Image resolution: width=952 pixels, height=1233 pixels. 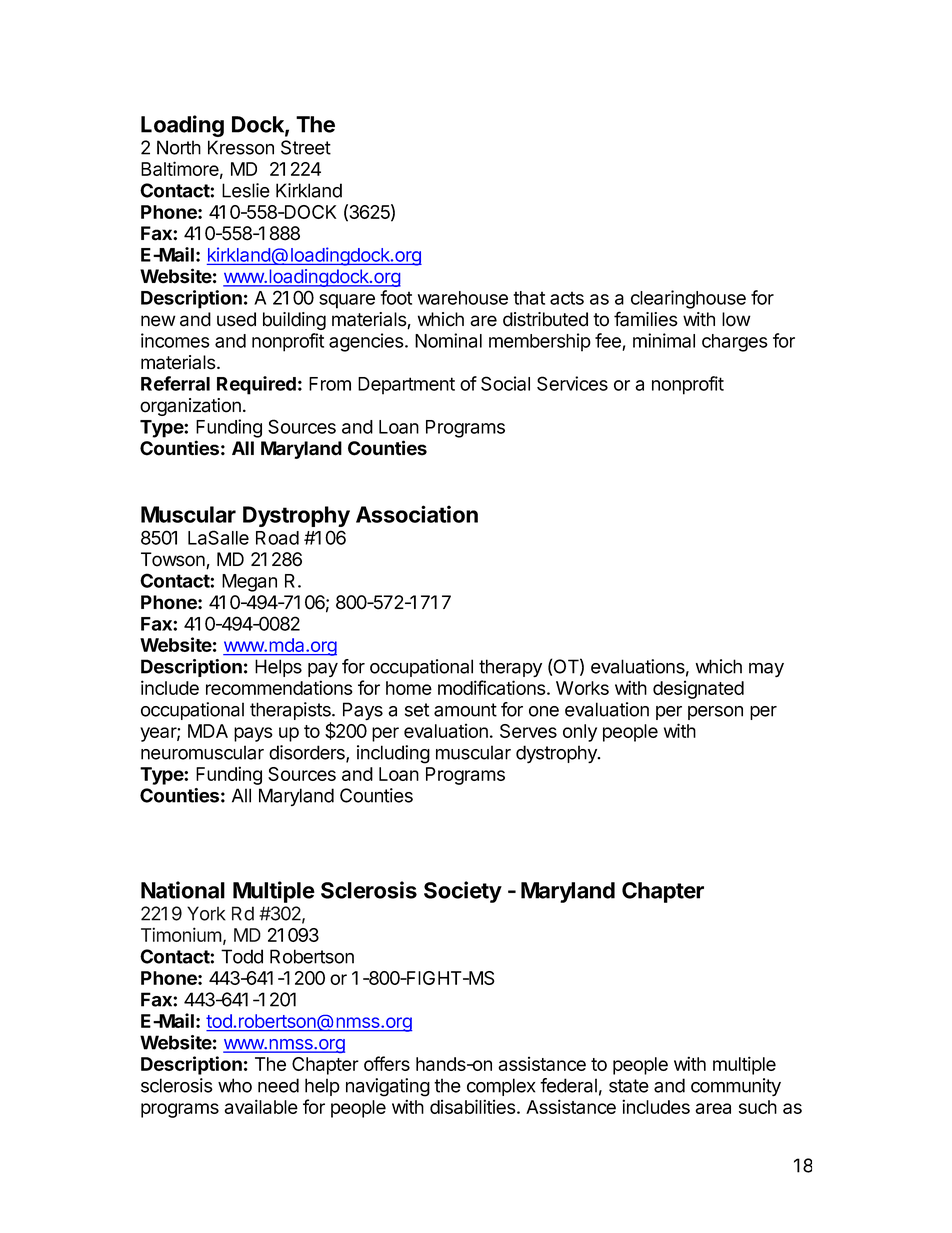 I want to click on warehouse, so click(x=463, y=298).
